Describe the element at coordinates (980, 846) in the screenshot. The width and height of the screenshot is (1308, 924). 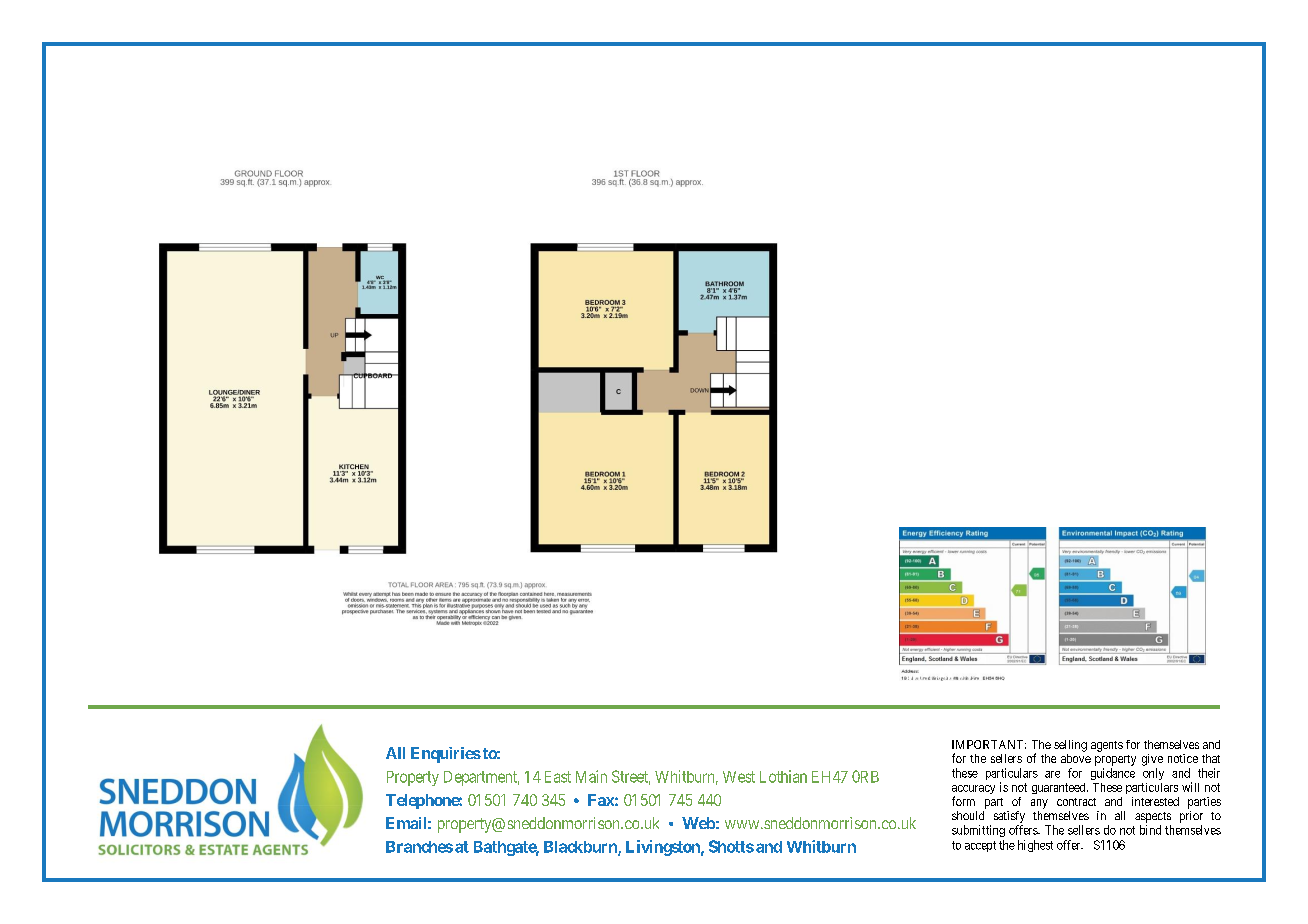
I see `accept` at that location.
